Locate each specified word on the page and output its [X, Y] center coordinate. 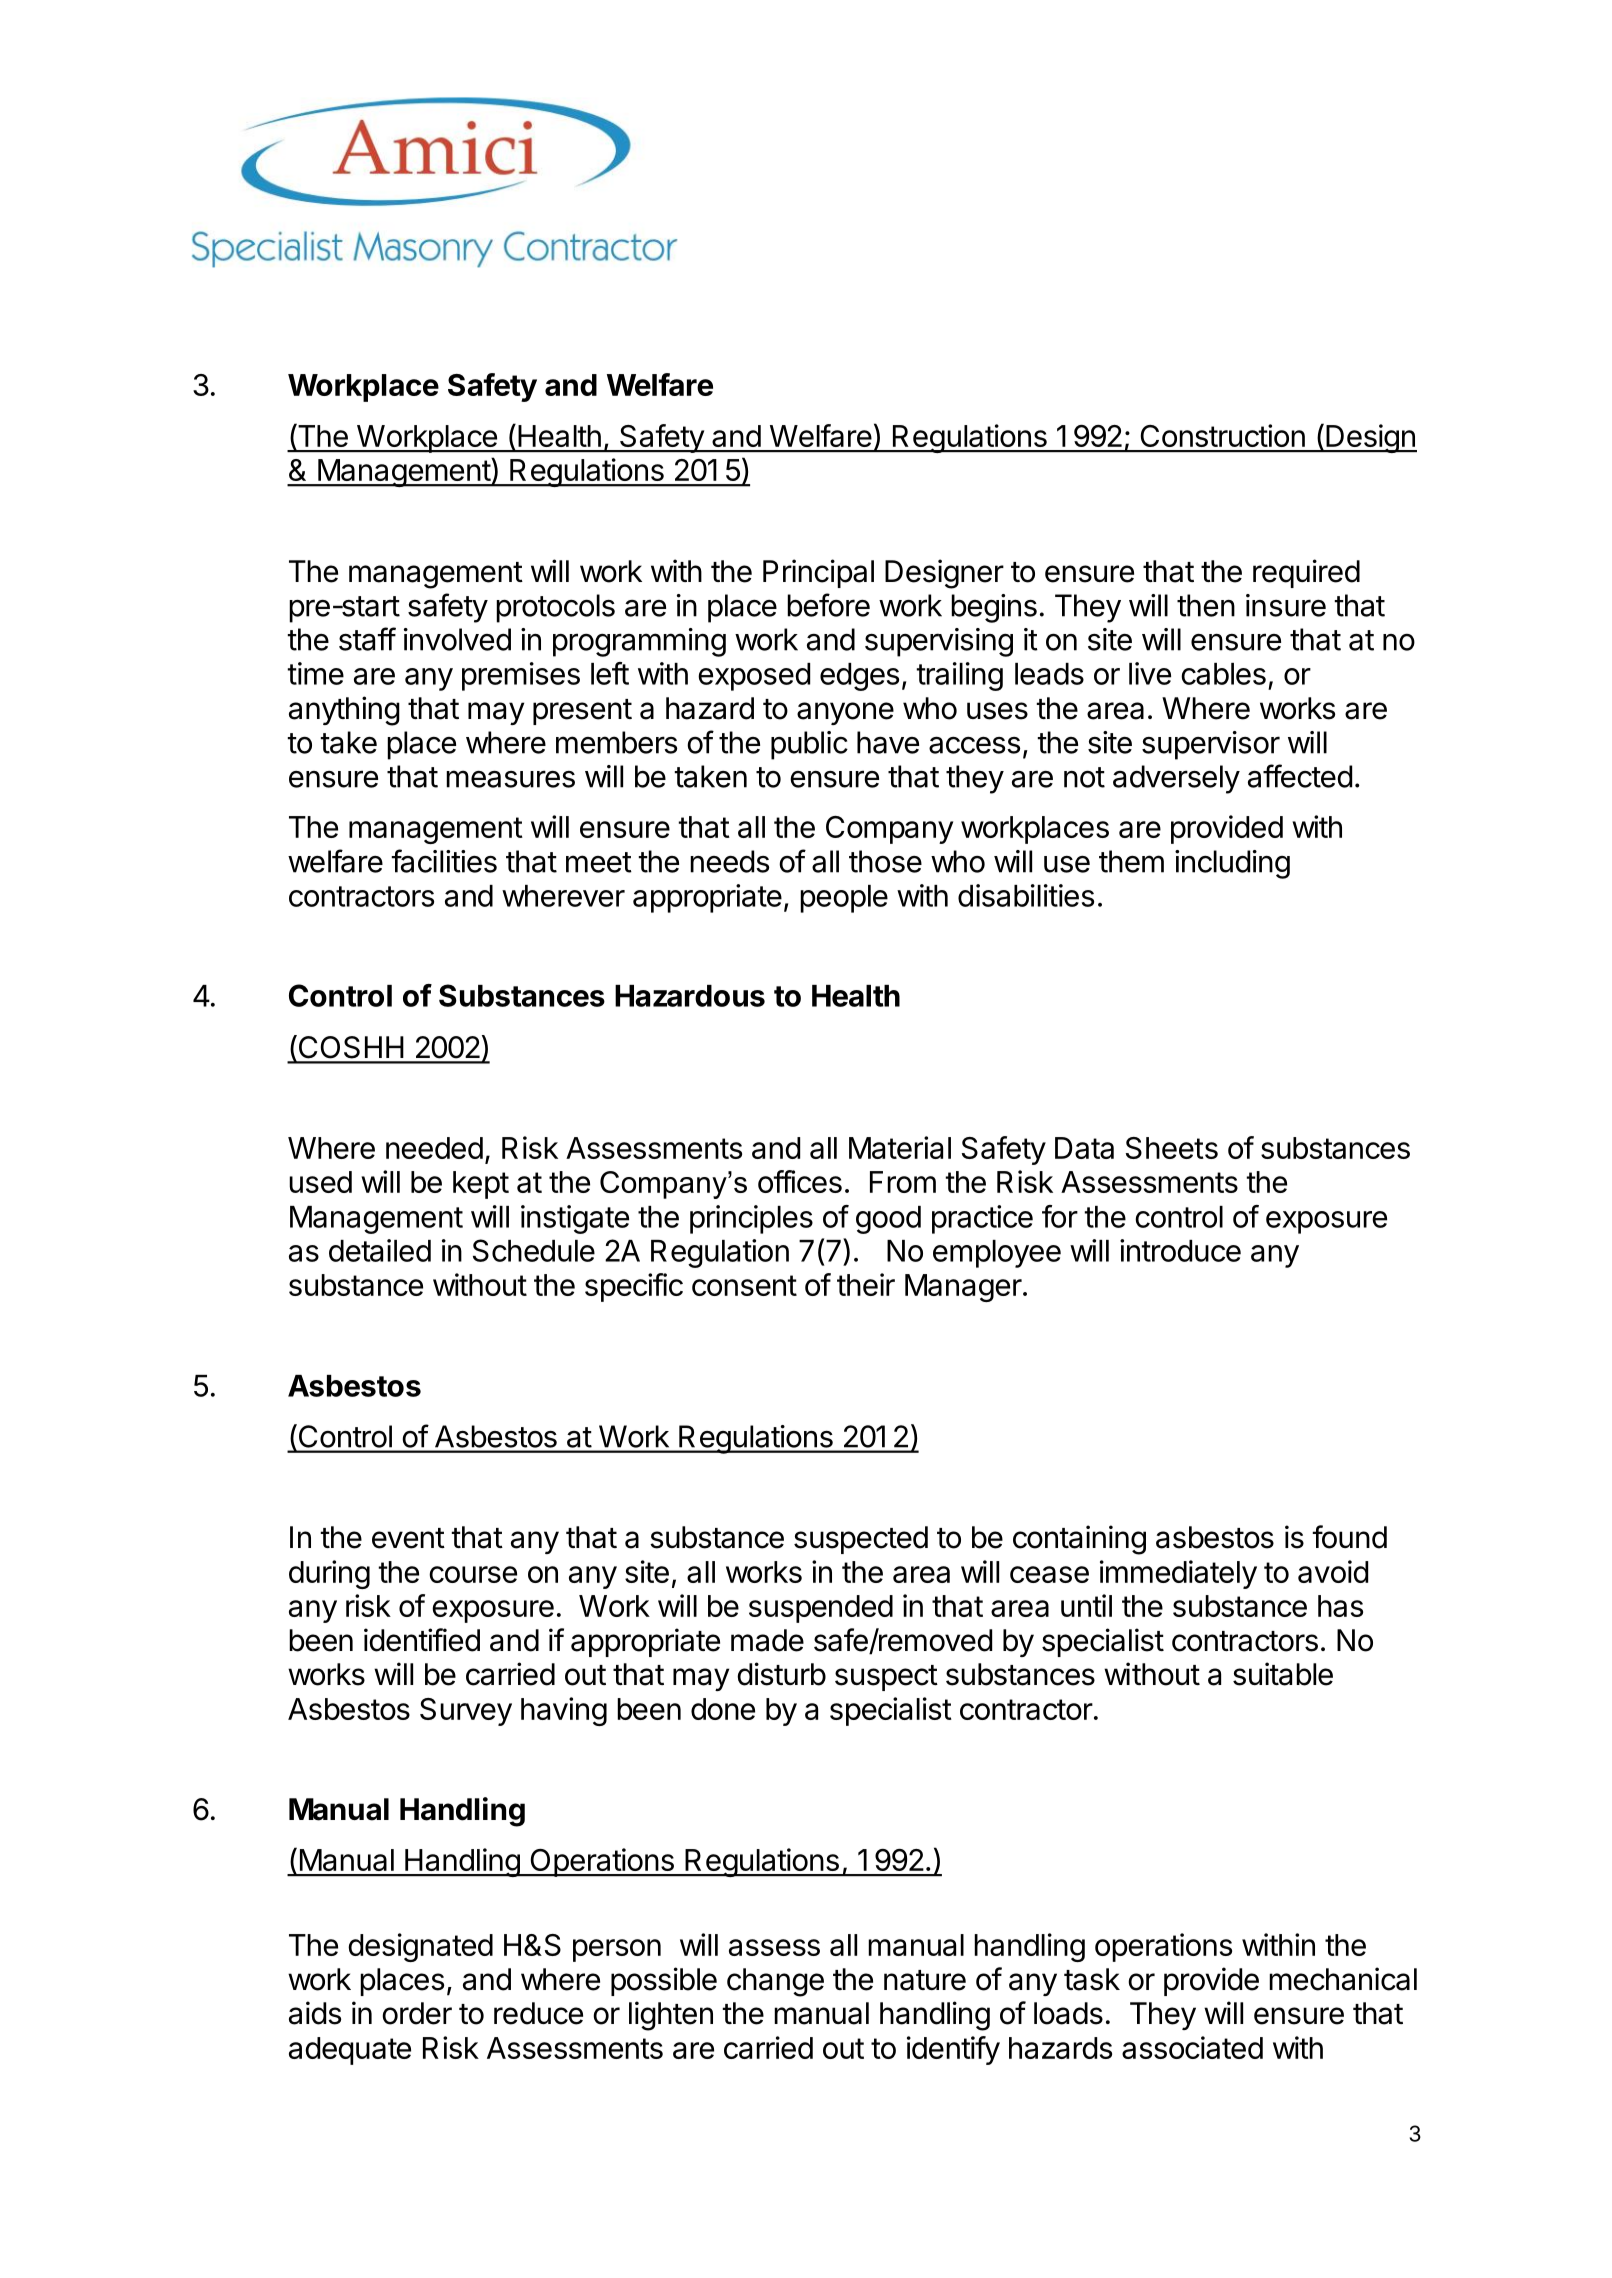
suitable [1283, 1674]
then [1206, 605]
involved [457, 639]
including [1232, 864]
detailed [380, 1250]
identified [422, 1640]
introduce [1180, 1250]
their [866, 1284]
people [844, 899]
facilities [444, 861]
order [417, 2013]
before [828, 605]
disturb [781, 1674]
